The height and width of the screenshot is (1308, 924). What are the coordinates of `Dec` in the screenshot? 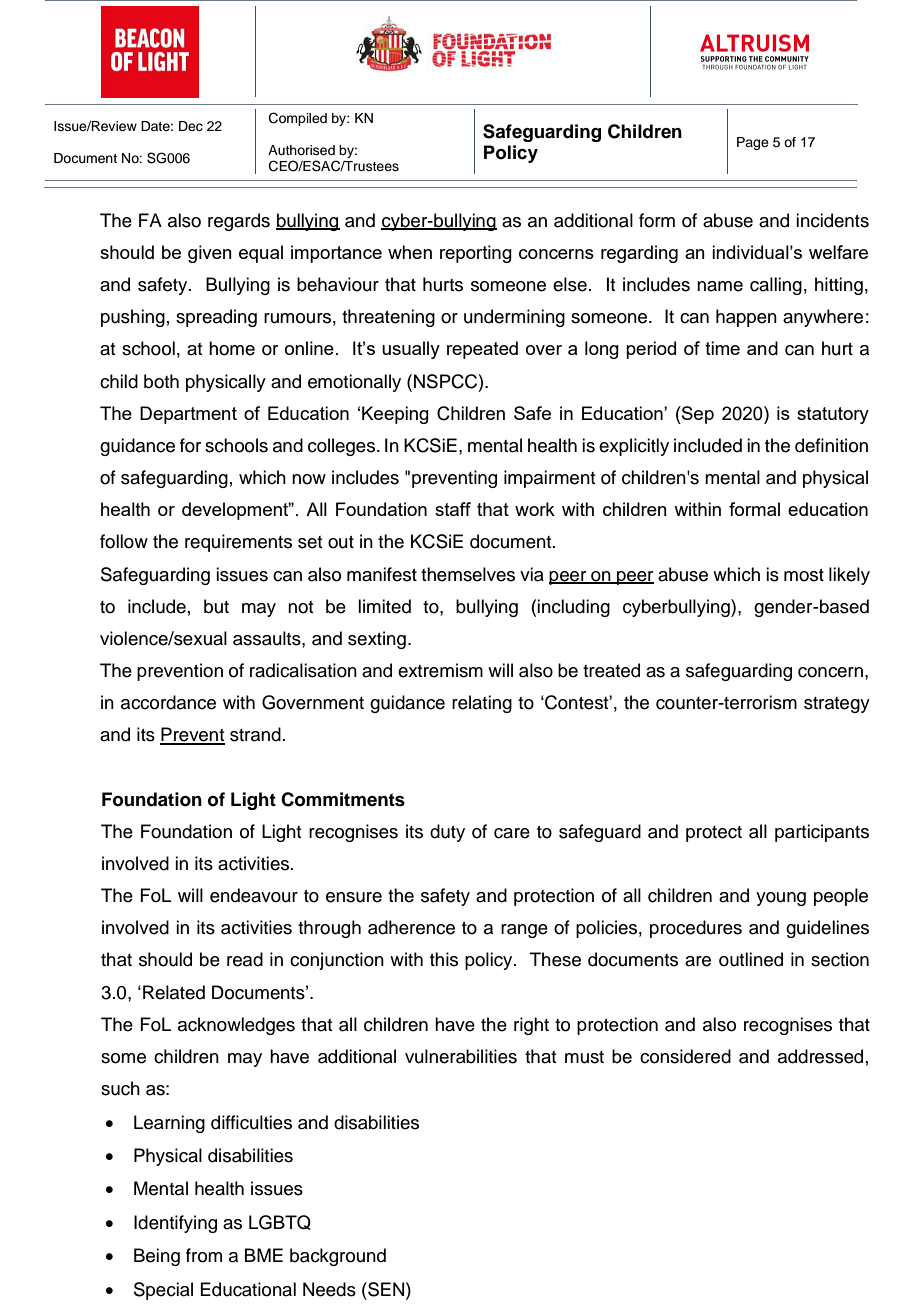 It's located at (191, 126).
